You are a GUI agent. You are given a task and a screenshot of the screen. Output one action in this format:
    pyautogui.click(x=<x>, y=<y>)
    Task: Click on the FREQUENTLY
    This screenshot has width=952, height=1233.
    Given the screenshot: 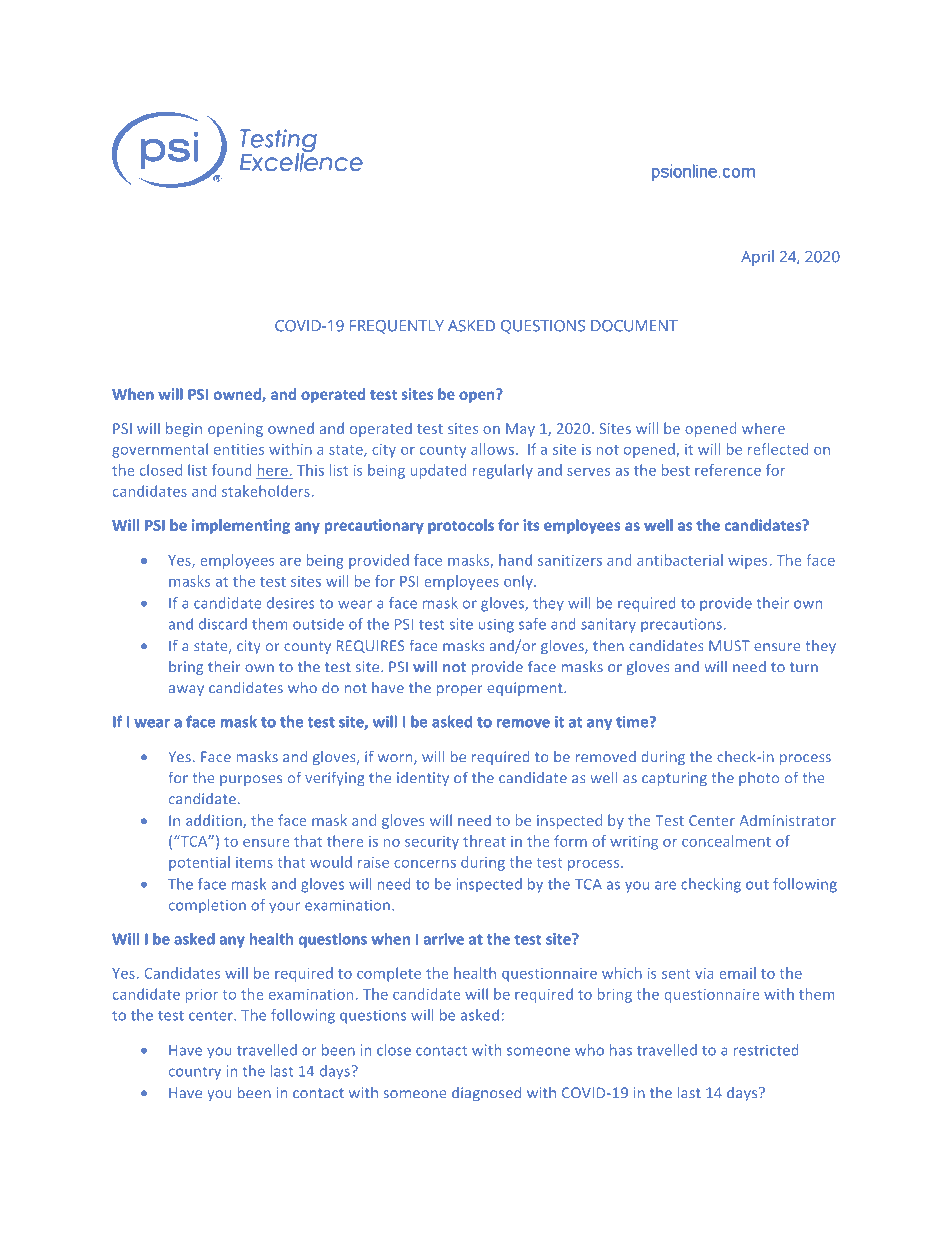 What is the action you would take?
    pyautogui.click(x=397, y=327)
